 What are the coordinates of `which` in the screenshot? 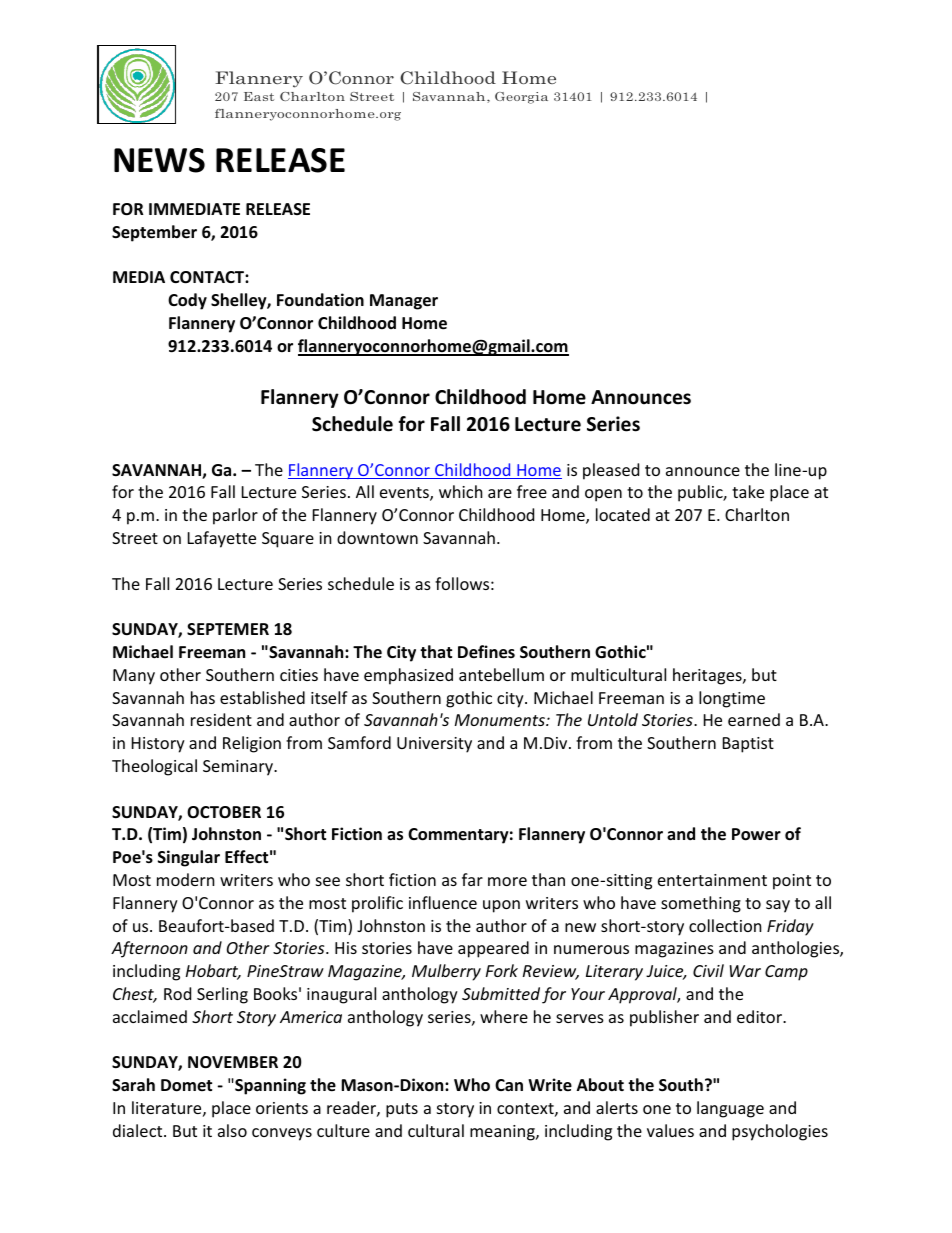 It's located at (461, 491).
